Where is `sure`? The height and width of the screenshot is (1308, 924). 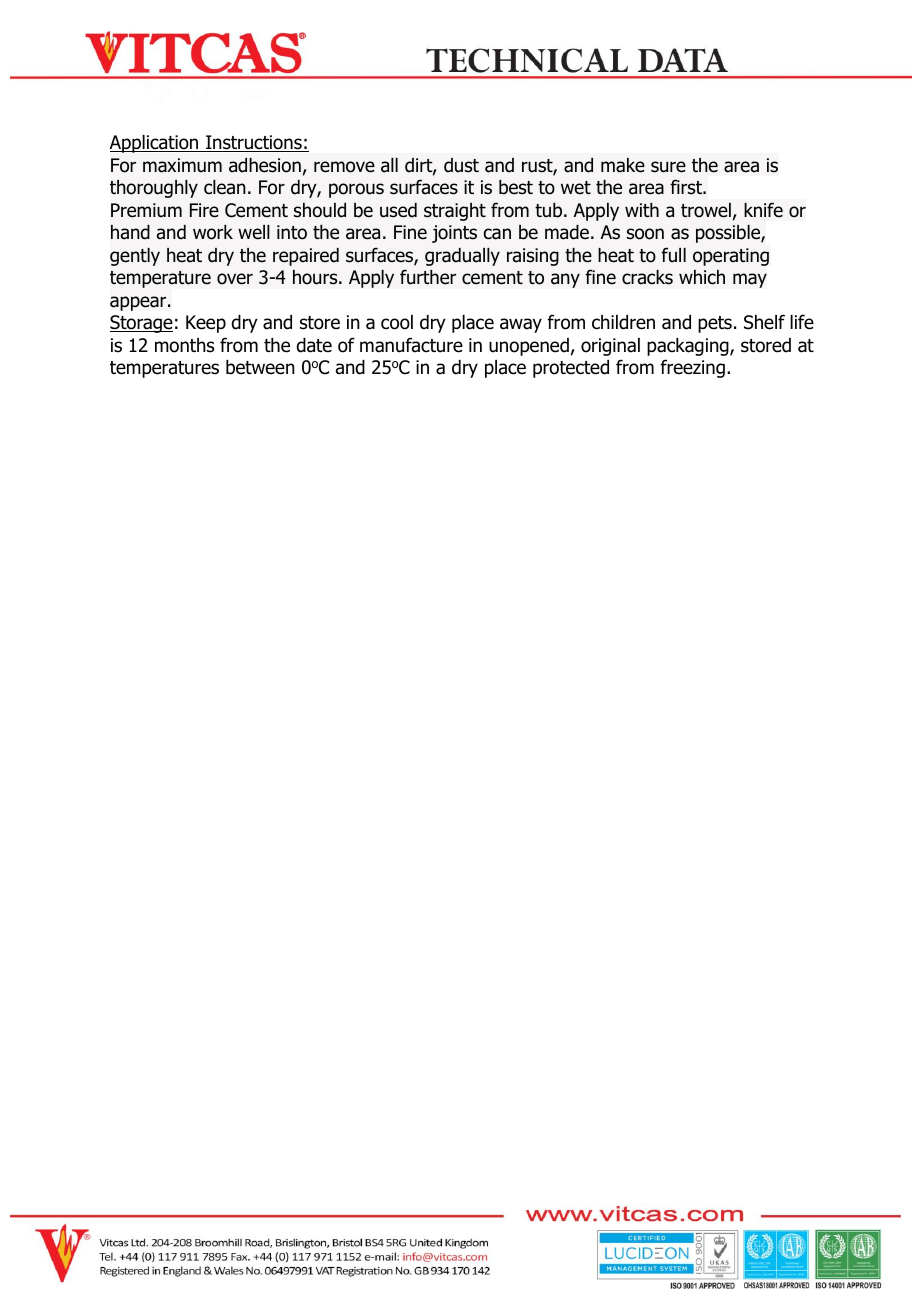
sure is located at coordinates (668, 167).
